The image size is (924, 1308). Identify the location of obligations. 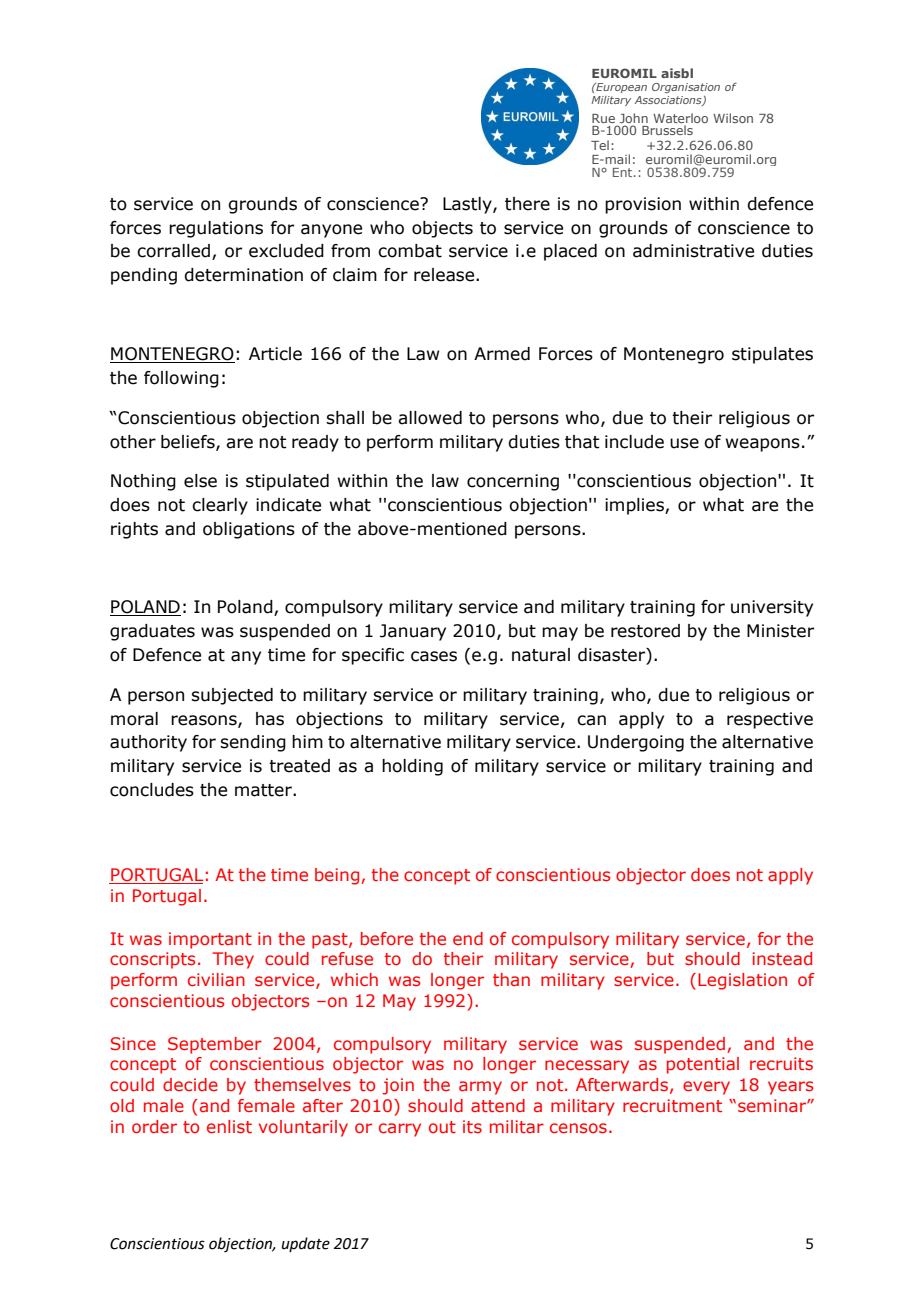
(249, 530).
